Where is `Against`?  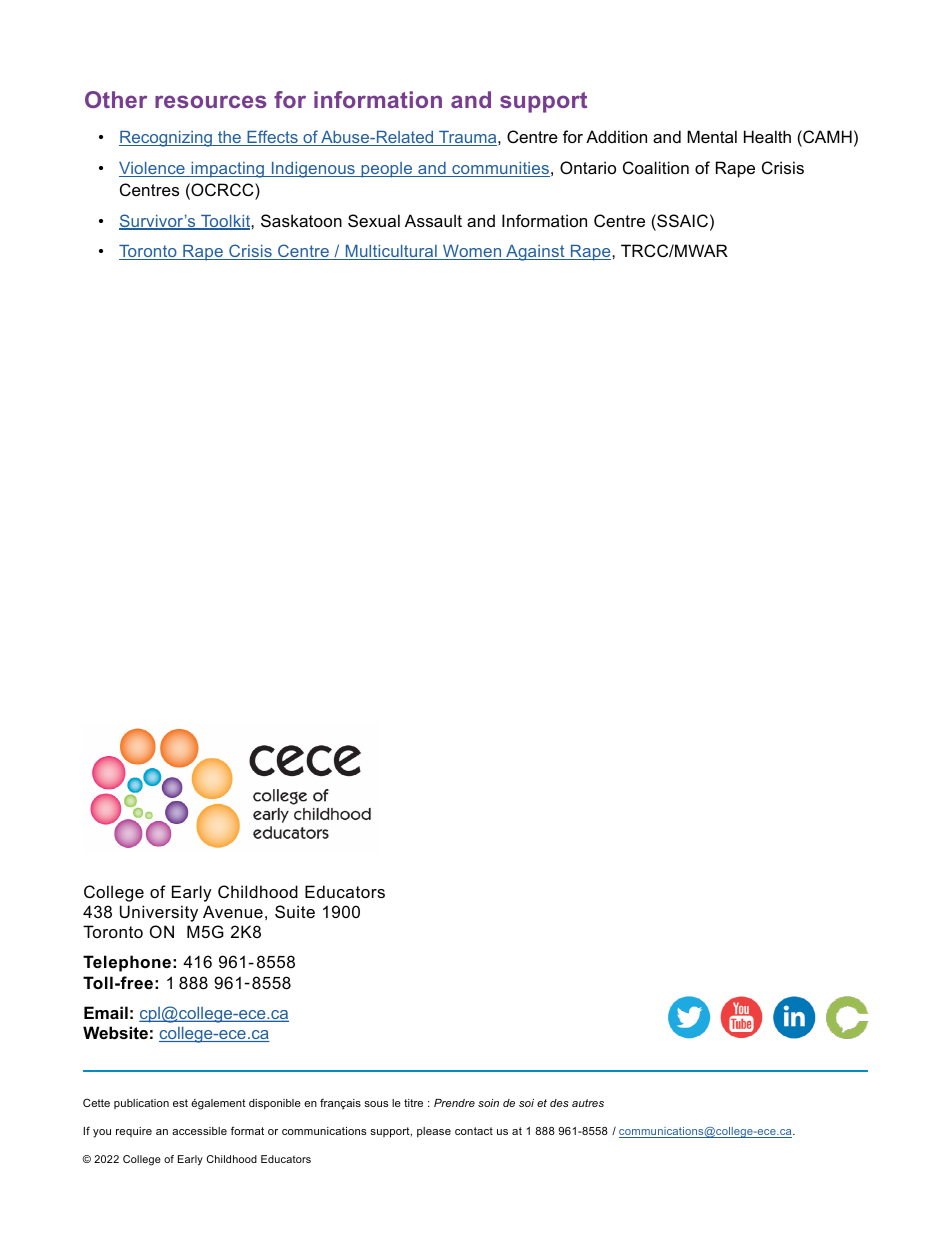
Against is located at coordinates (535, 253).
